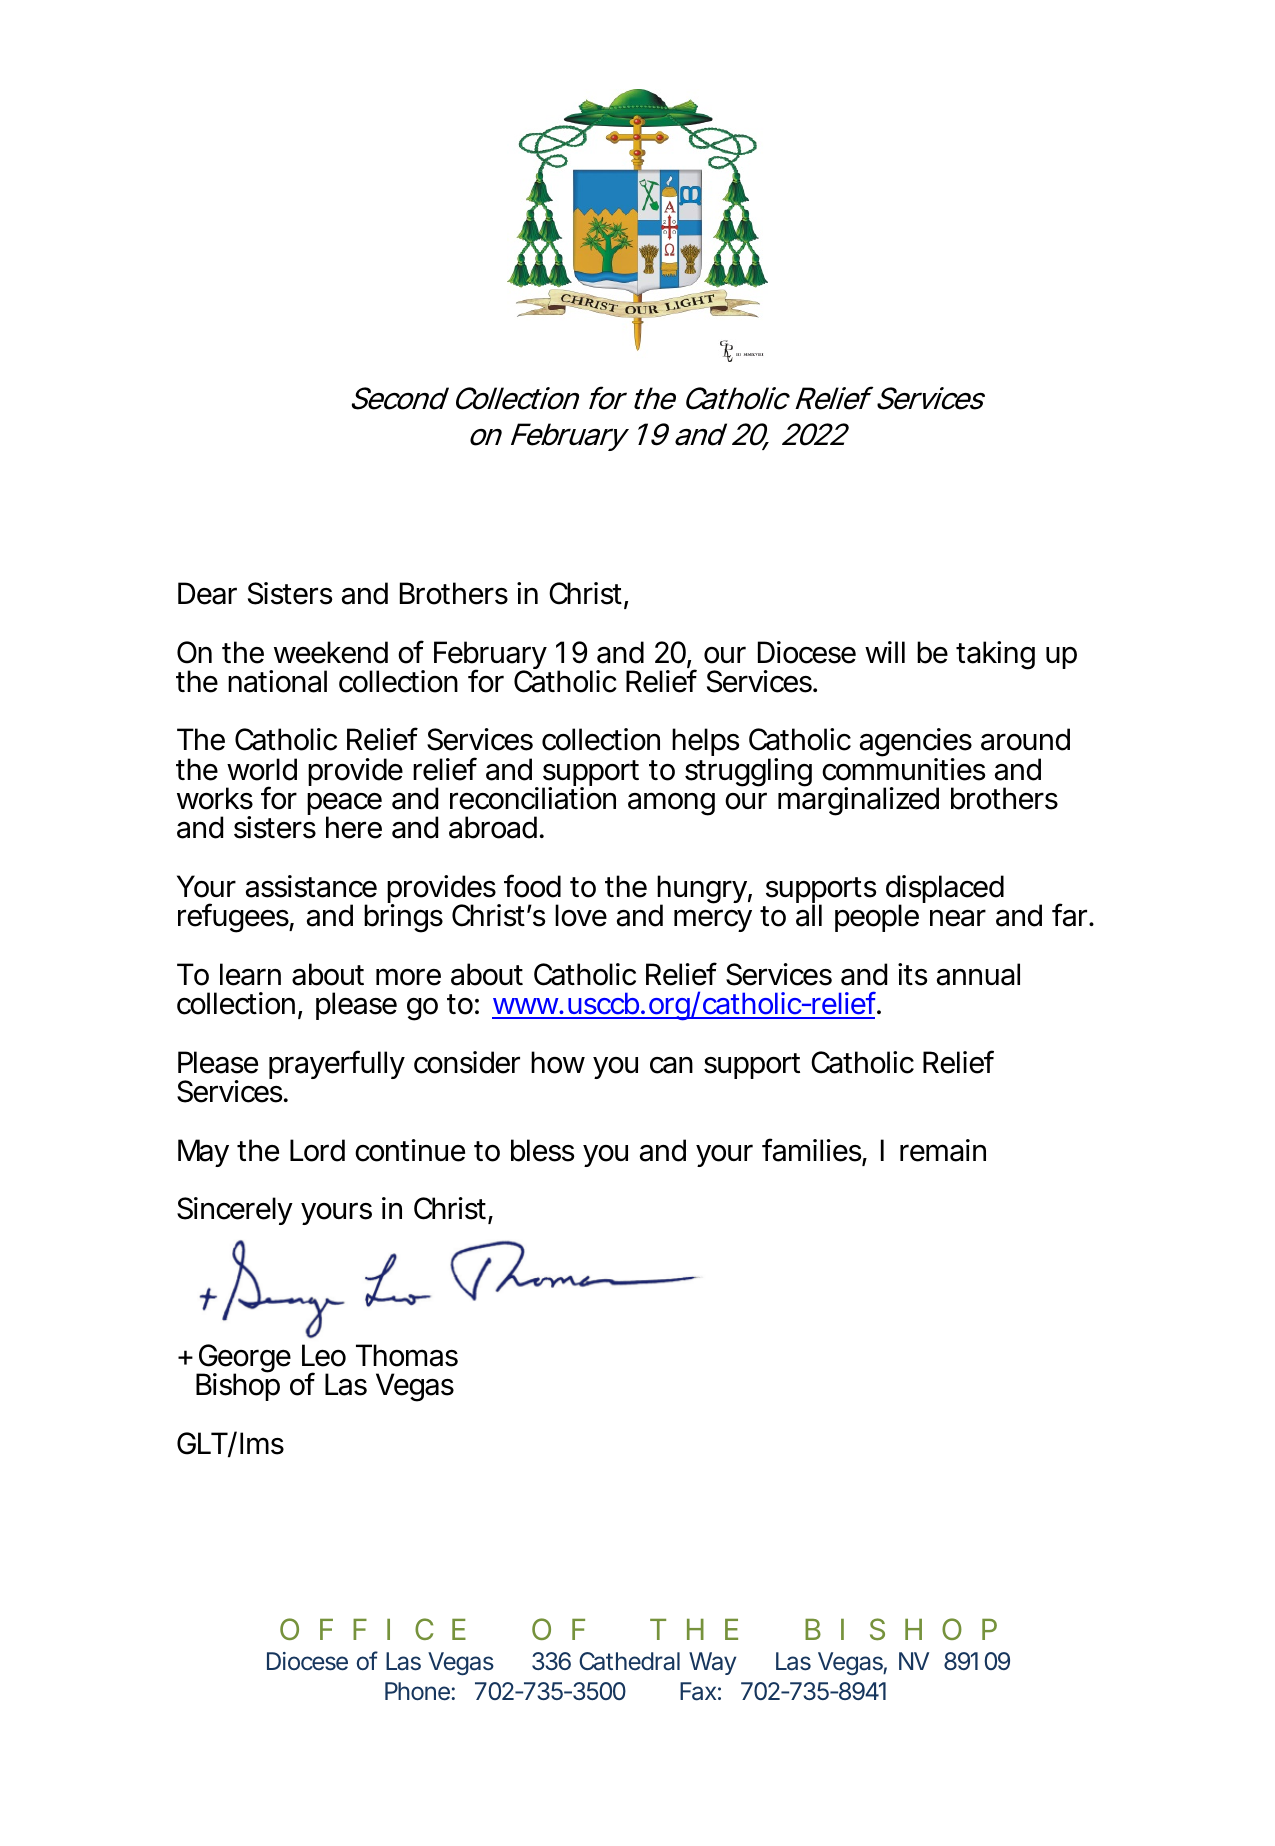 The width and height of the screenshot is (1275, 1846). Describe the element at coordinates (543, 1150) in the screenshot. I see `bless` at that location.
